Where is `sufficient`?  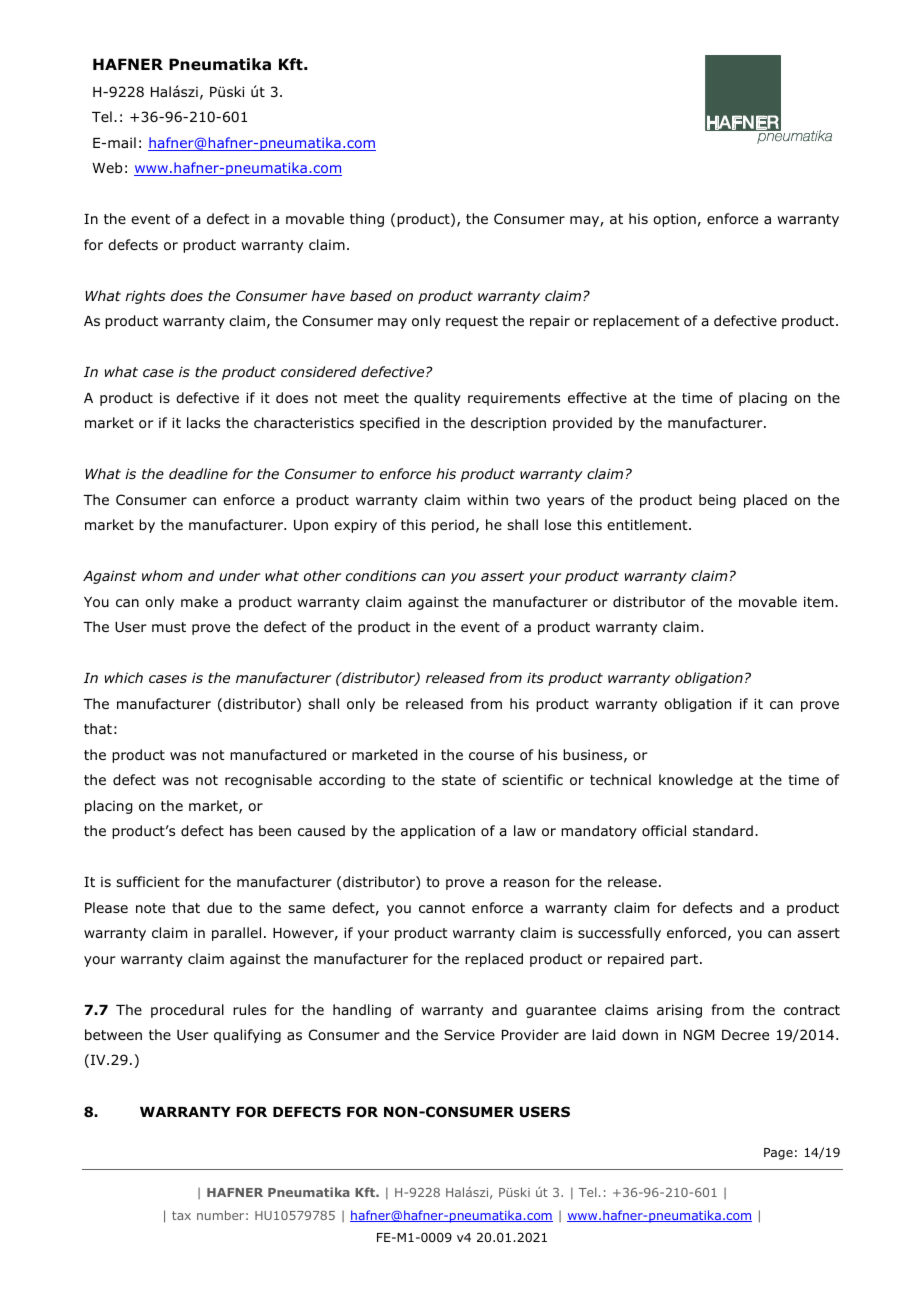
sufficient is located at coordinates (148, 881).
